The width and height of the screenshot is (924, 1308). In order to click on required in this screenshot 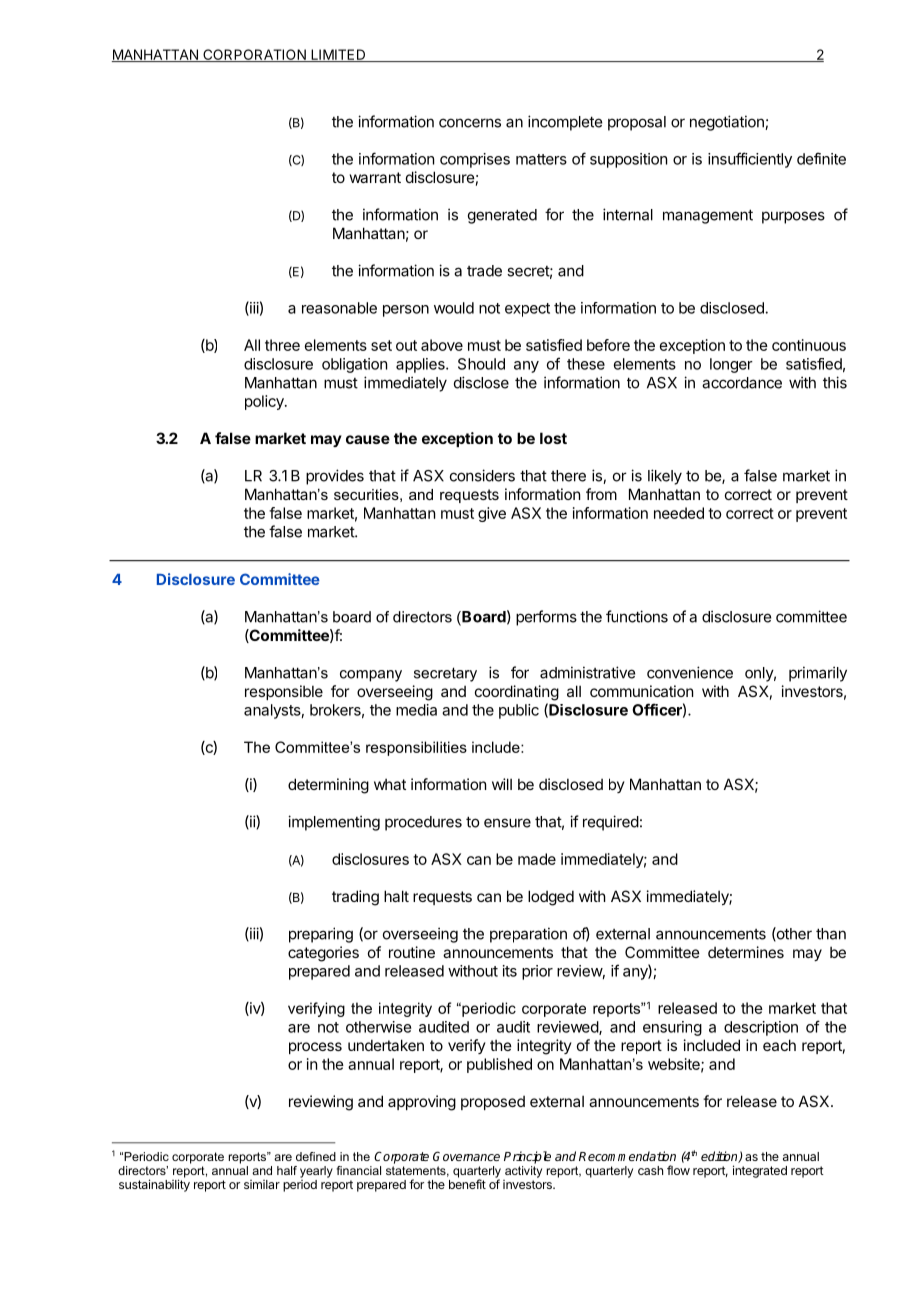, I will do `click(611, 823)`.
